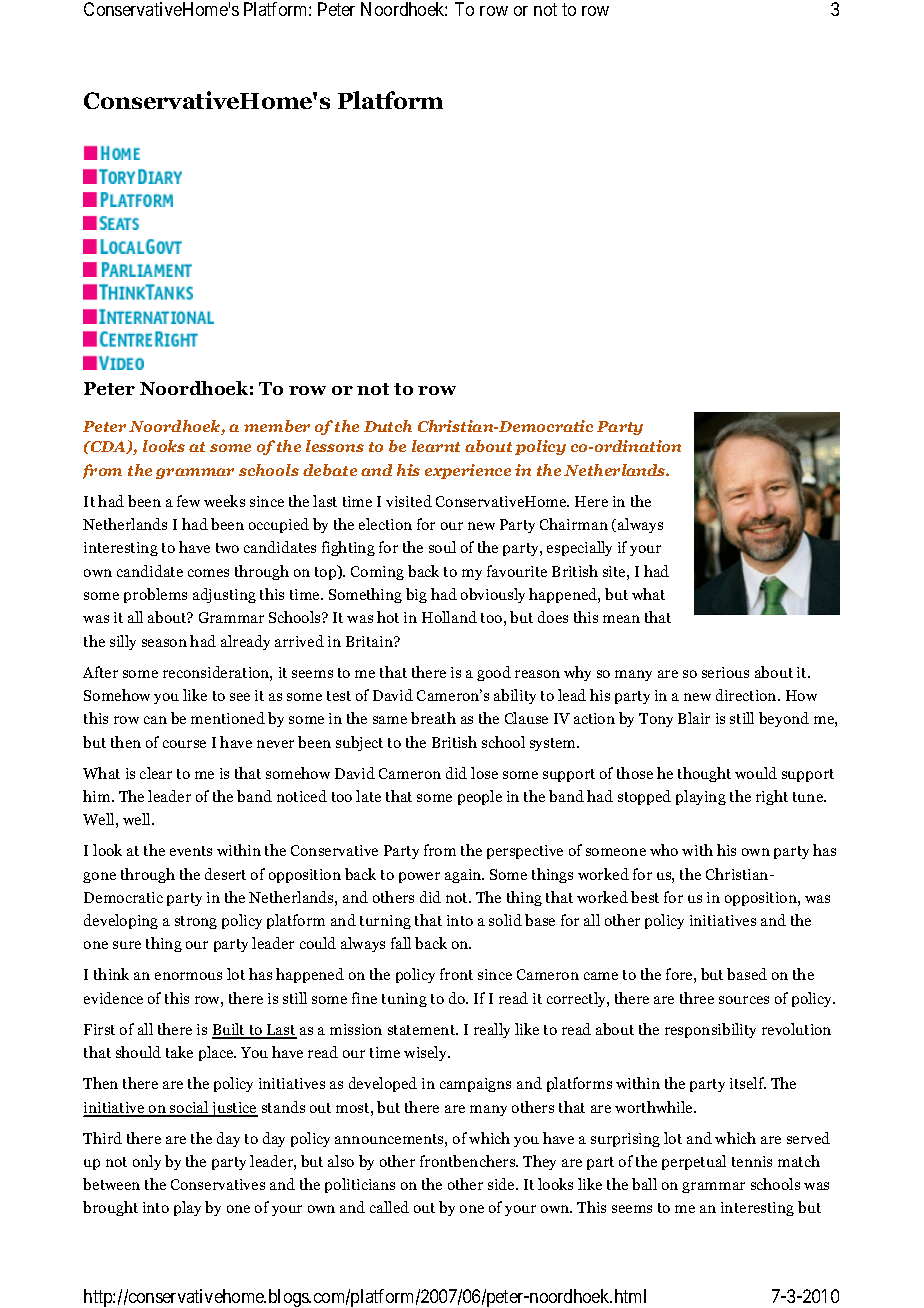 The height and width of the page is (1308, 924). I want to click on breath, so click(433, 718).
